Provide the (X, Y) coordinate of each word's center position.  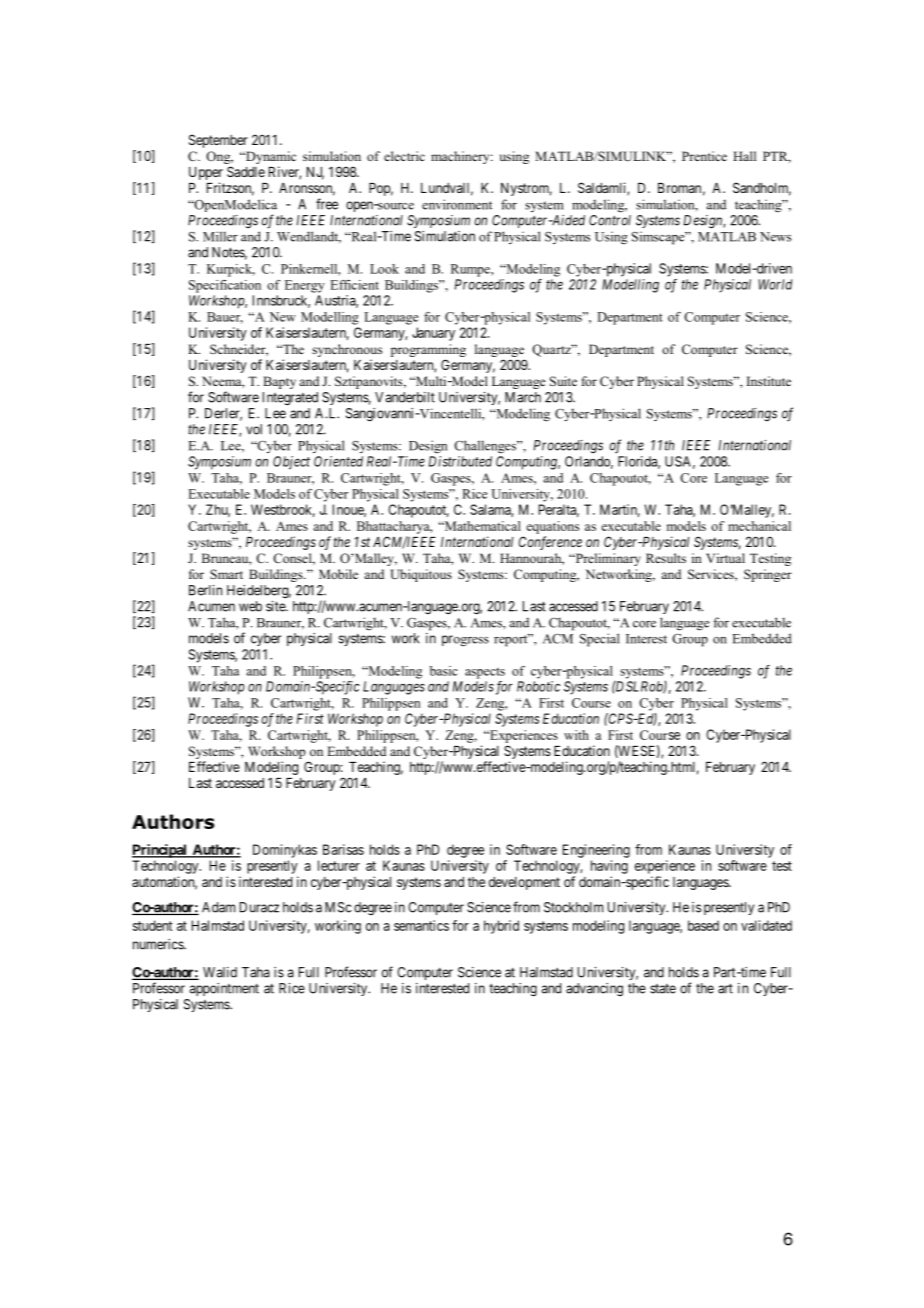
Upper (206, 173)
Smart (226, 574)
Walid (220, 972)
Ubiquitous (421, 575)
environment (457, 204)
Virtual (725, 558)
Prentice (704, 156)
